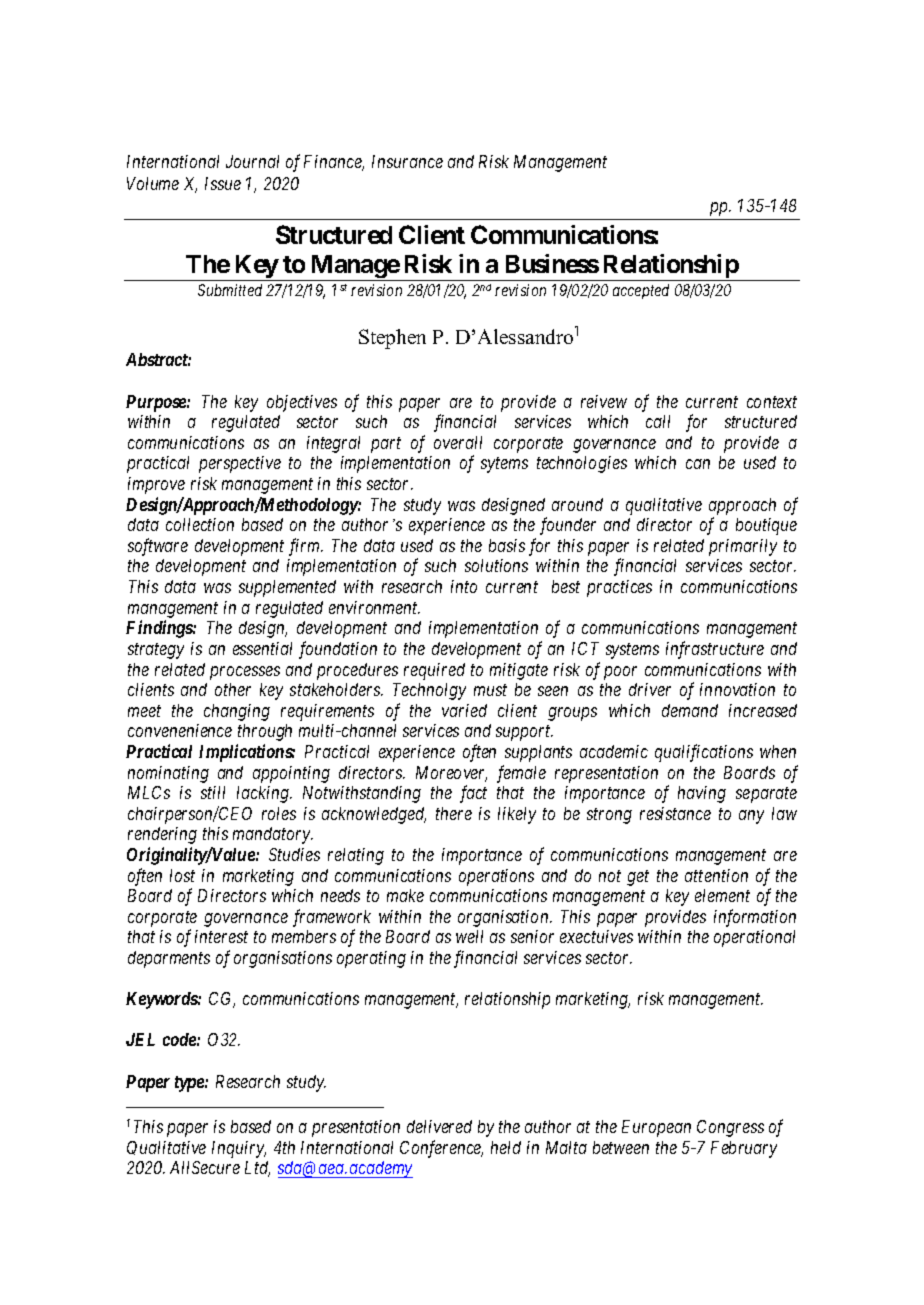 The image size is (924, 1305). I want to click on processes, so click(245, 673).
